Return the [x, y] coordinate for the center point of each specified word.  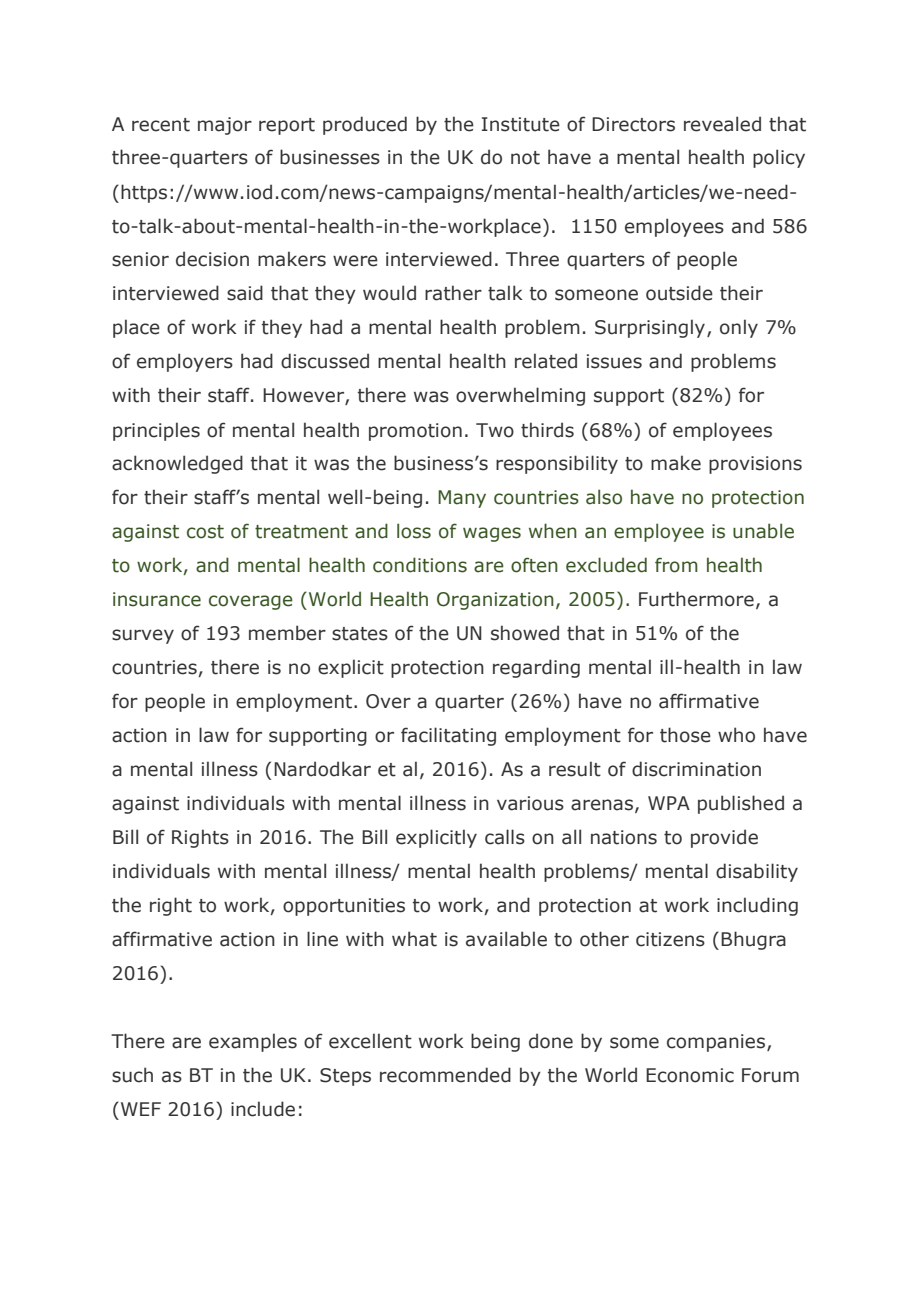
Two [495, 430]
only [739, 328]
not [525, 158]
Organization [495, 601]
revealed [722, 124]
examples [253, 1042]
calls [505, 837]
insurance [157, 599]
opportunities [344, 907]
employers [185, 362]
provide [724, 838]
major [225, 126]
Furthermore [696, 599]
